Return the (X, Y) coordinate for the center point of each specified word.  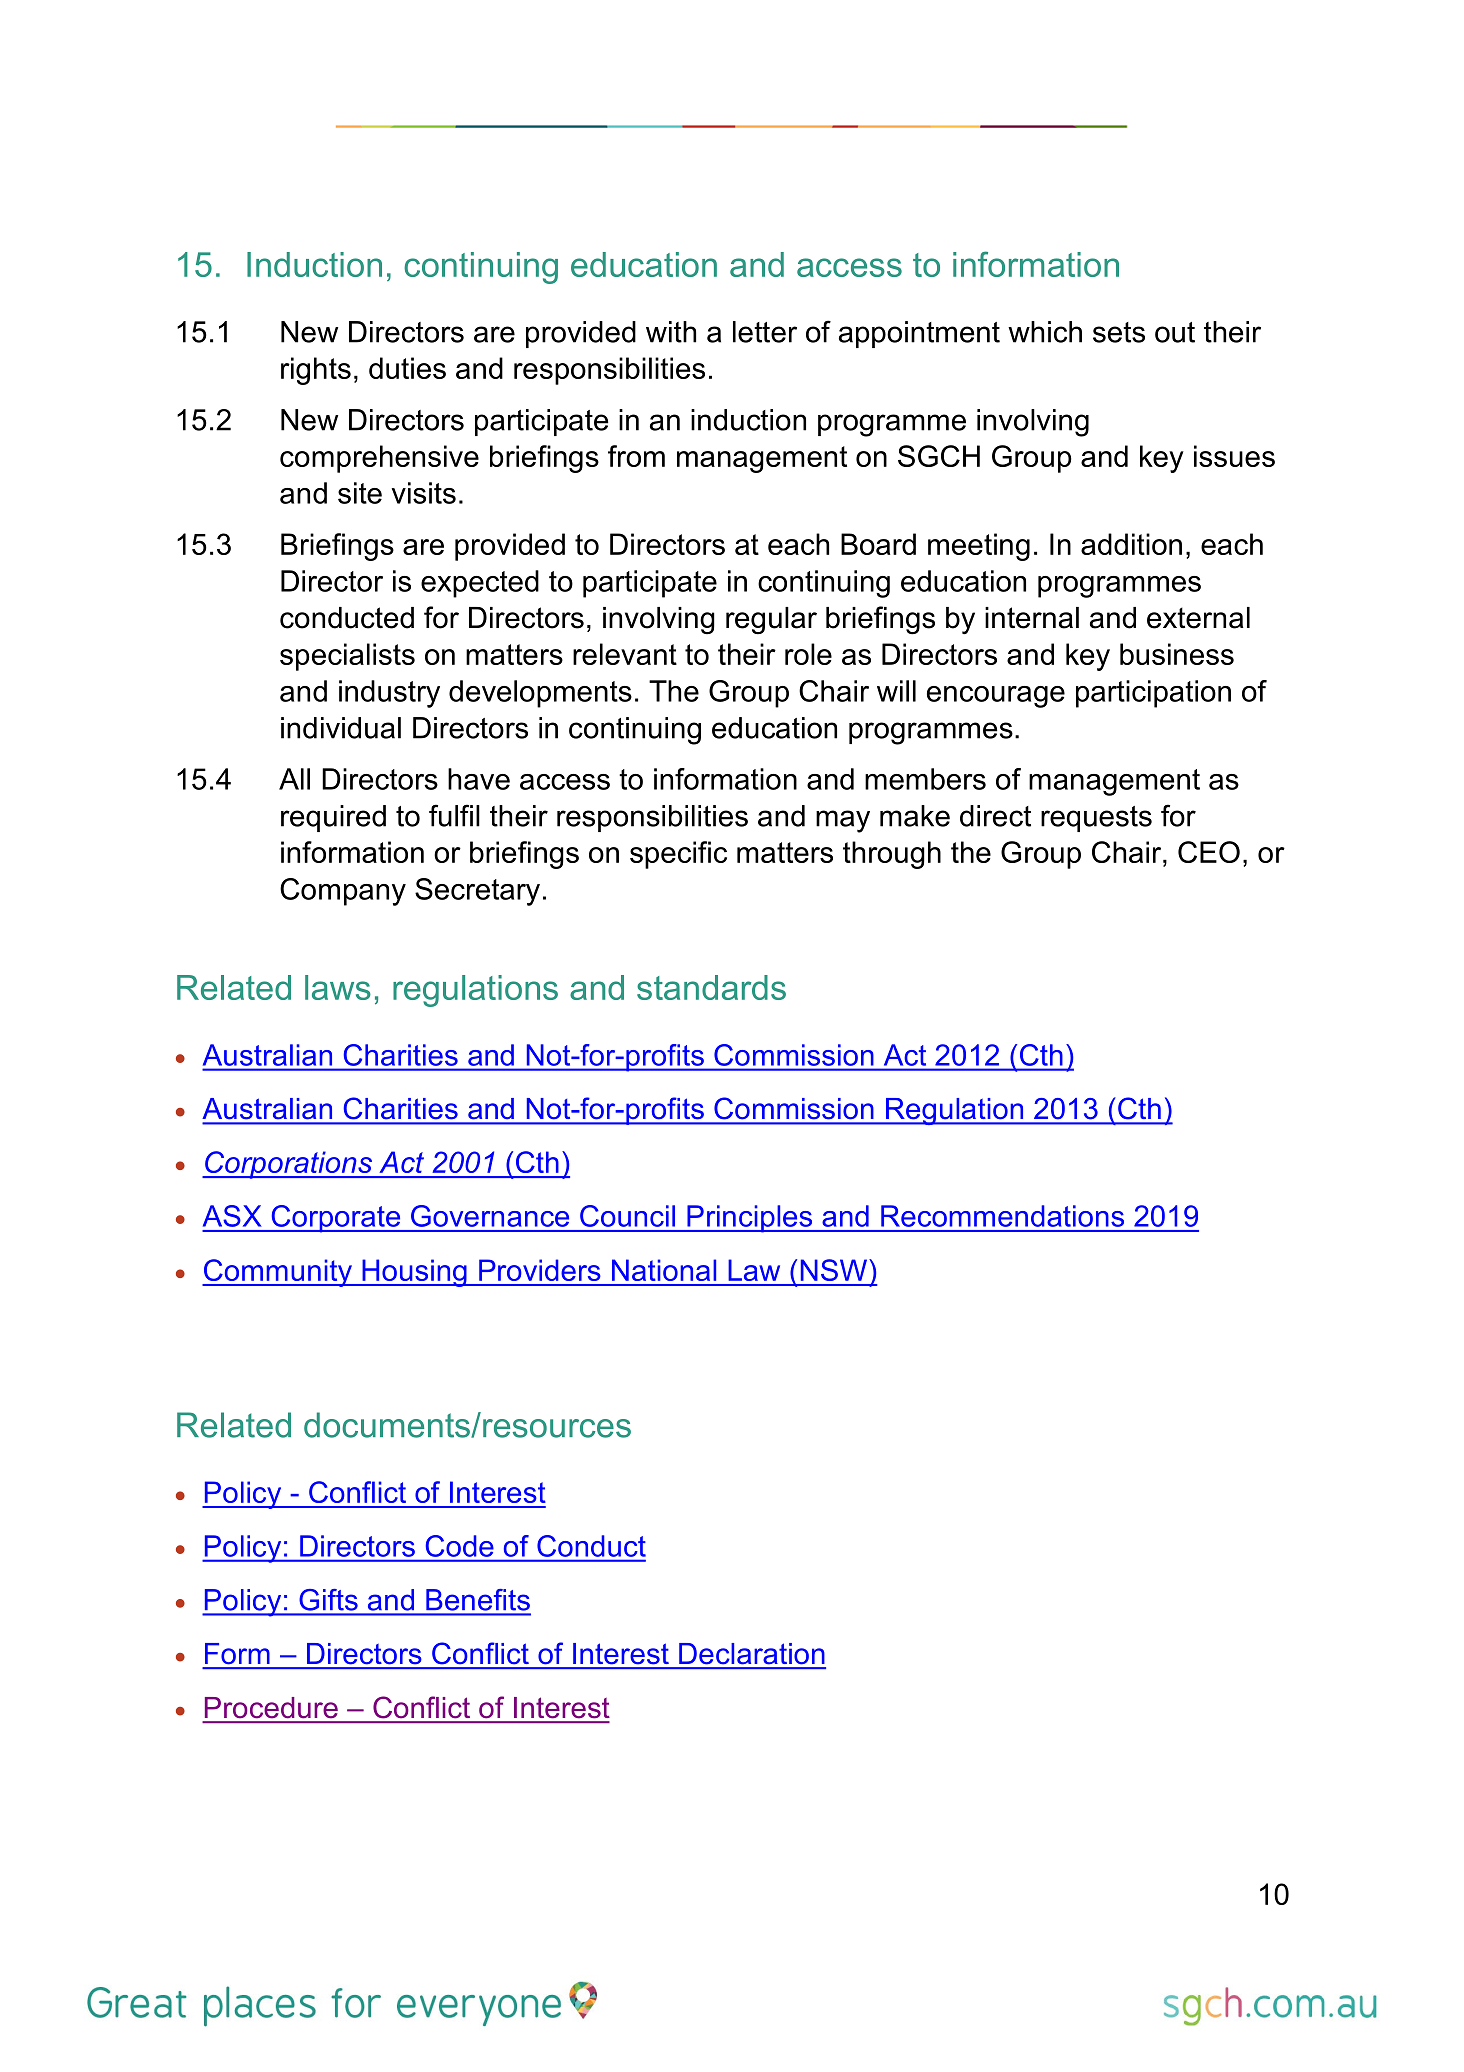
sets (1119, 332)
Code (459, 1546)
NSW (835, 1270)
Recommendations (1002, 1216)
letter (765, 332)
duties (407, 368)
